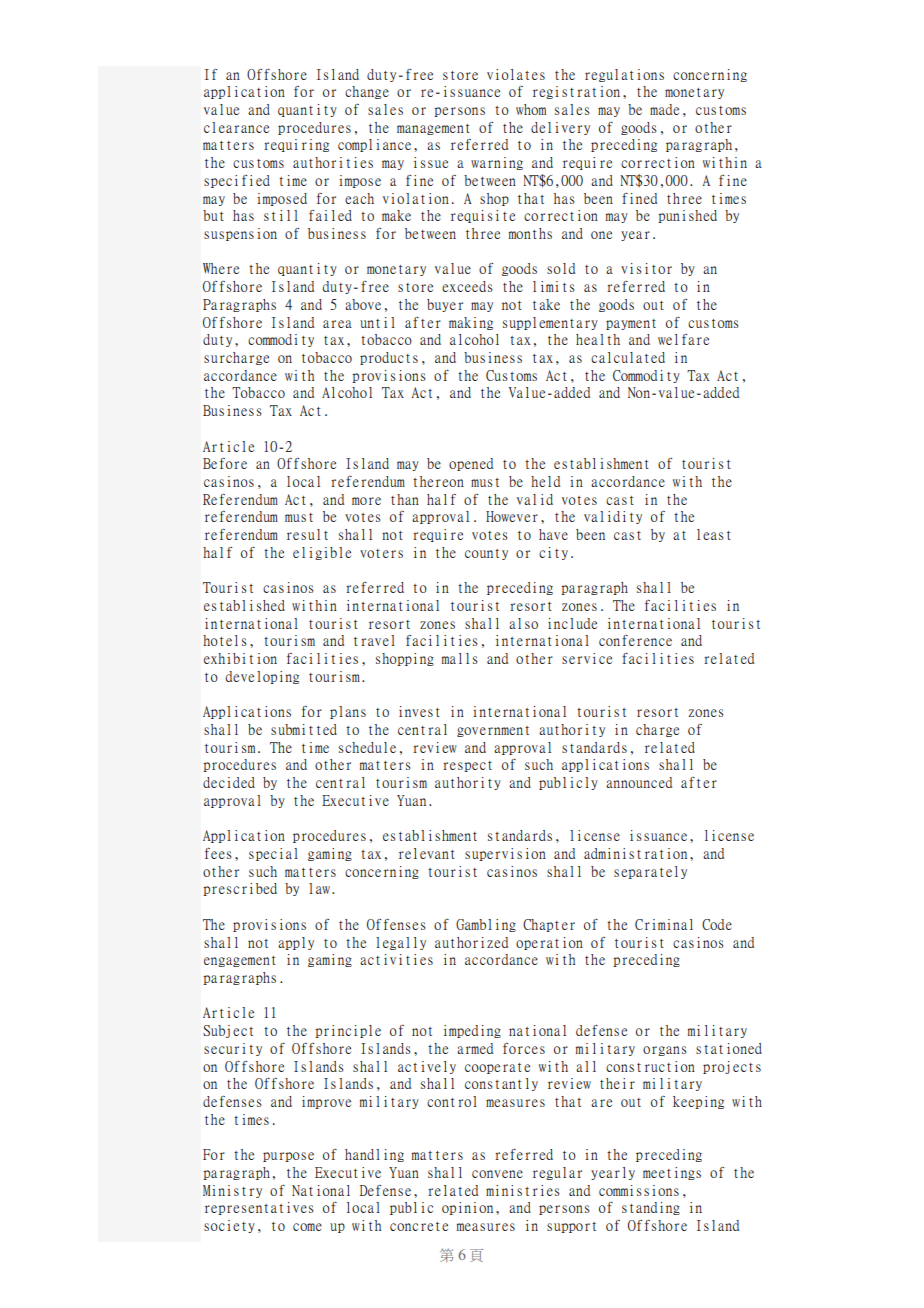 The image size is (924, 1308). What do you see at coordinates (433, 129) in the document?
I see `management` at bounding box center [433, 129].
